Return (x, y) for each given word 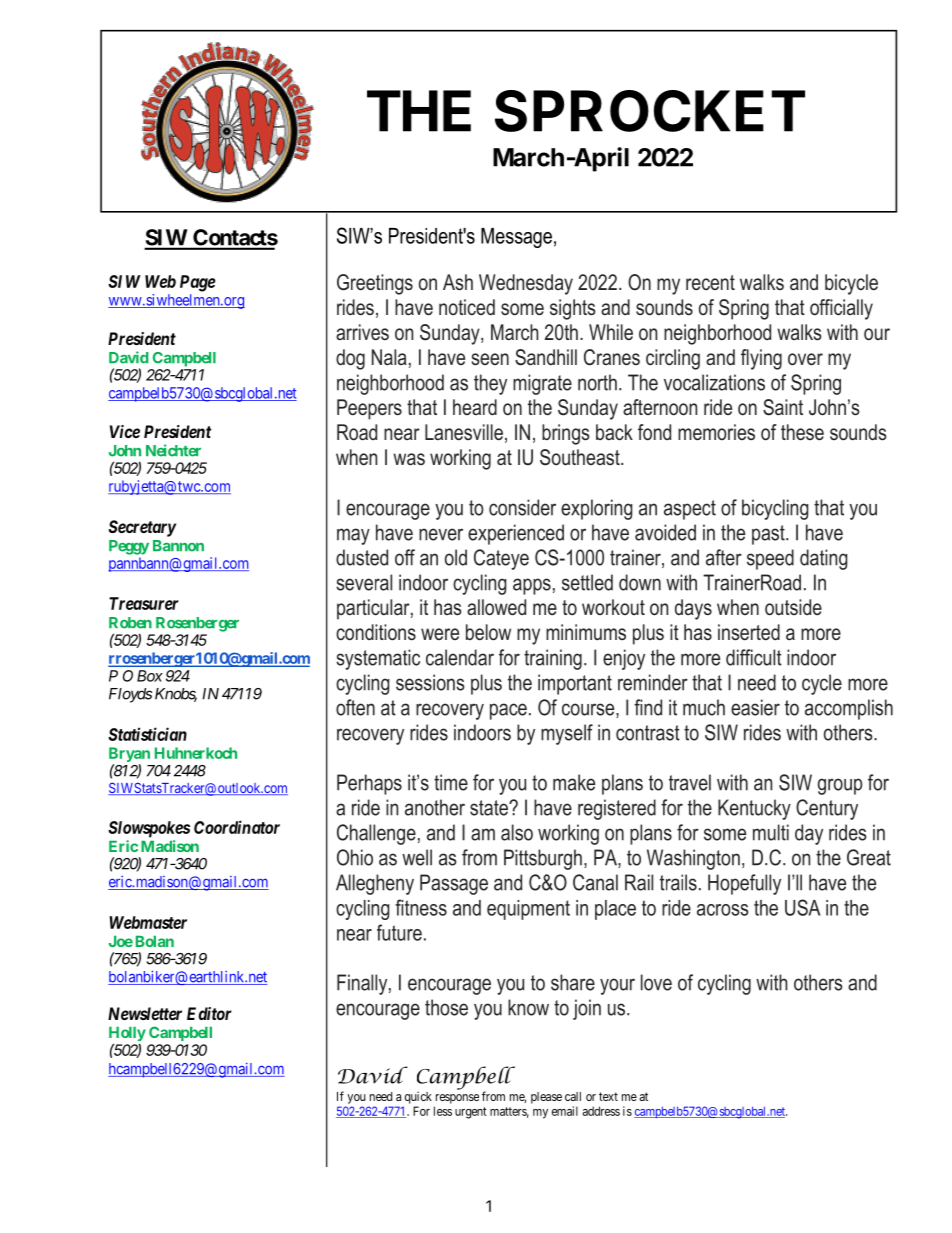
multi (771, 832)
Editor (209, 1013)
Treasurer (144, 603)
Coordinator (237, 827)
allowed (496, 607)
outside (793, 607)
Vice (125, 431)
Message (516, 238)
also (517, 832)
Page (198, 283)
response (457, 1099)
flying (761, 359)
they (490, 384)
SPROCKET (650, 111)
